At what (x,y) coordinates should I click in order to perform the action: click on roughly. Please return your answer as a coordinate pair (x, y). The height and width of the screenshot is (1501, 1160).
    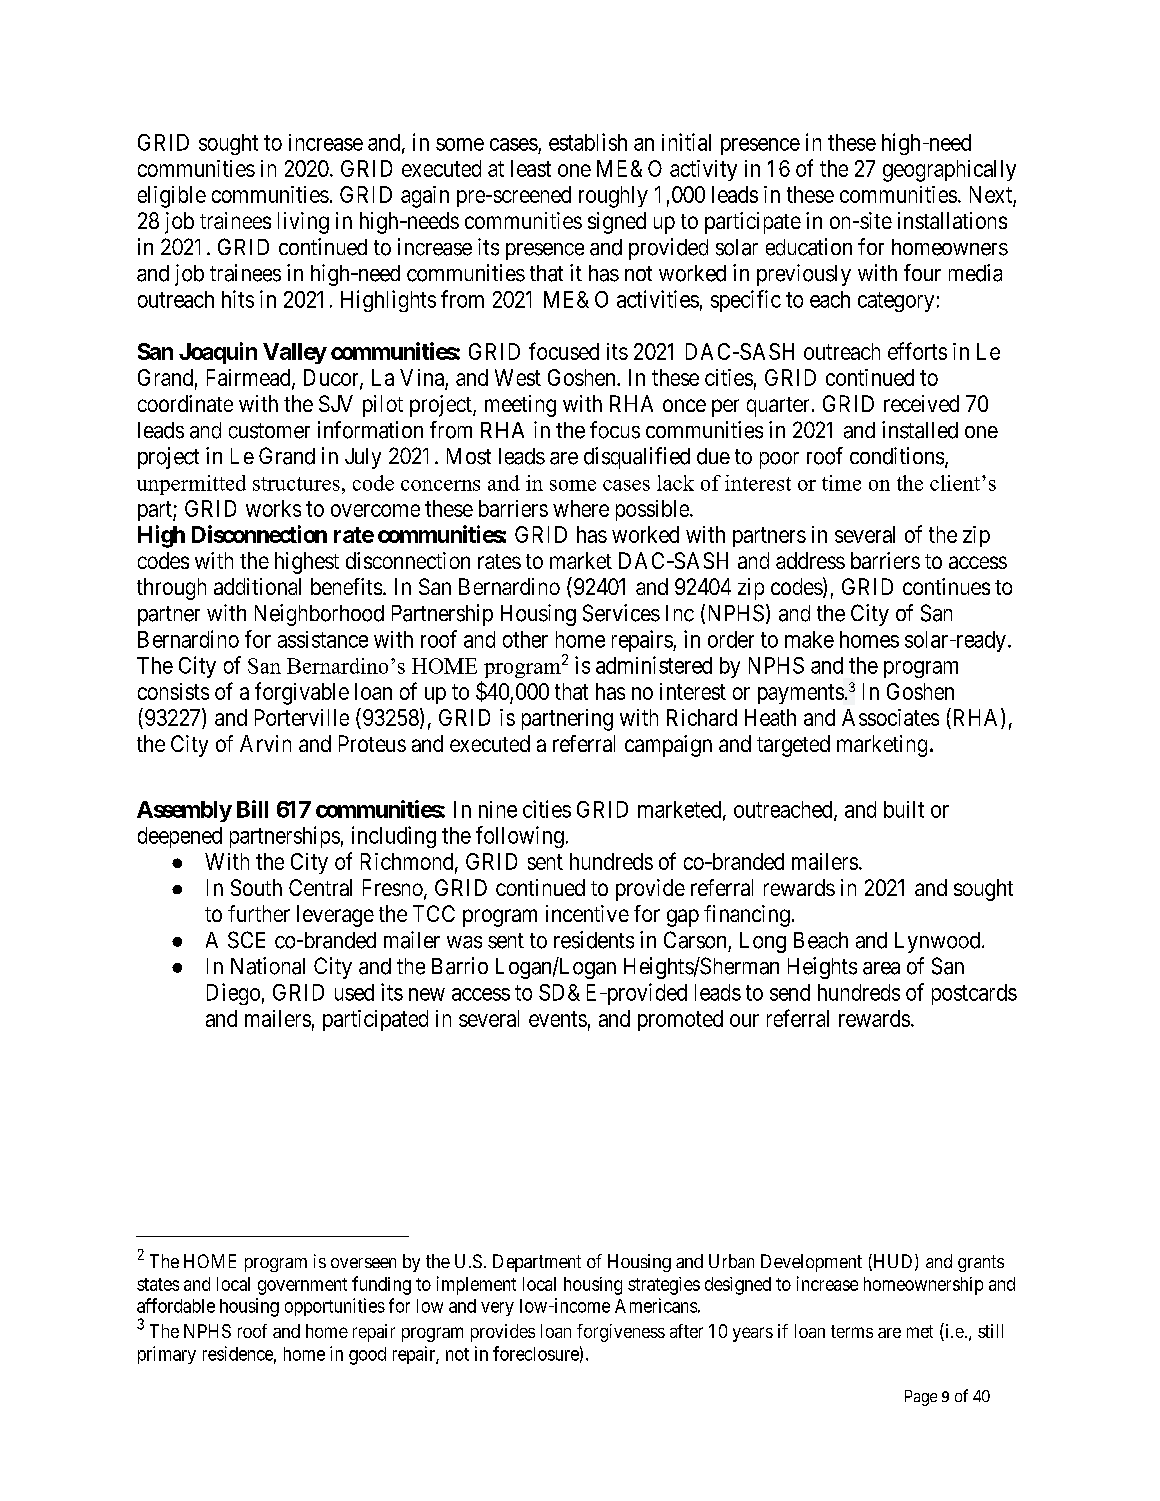
    Looking at the image, I should click on (613, 197).
